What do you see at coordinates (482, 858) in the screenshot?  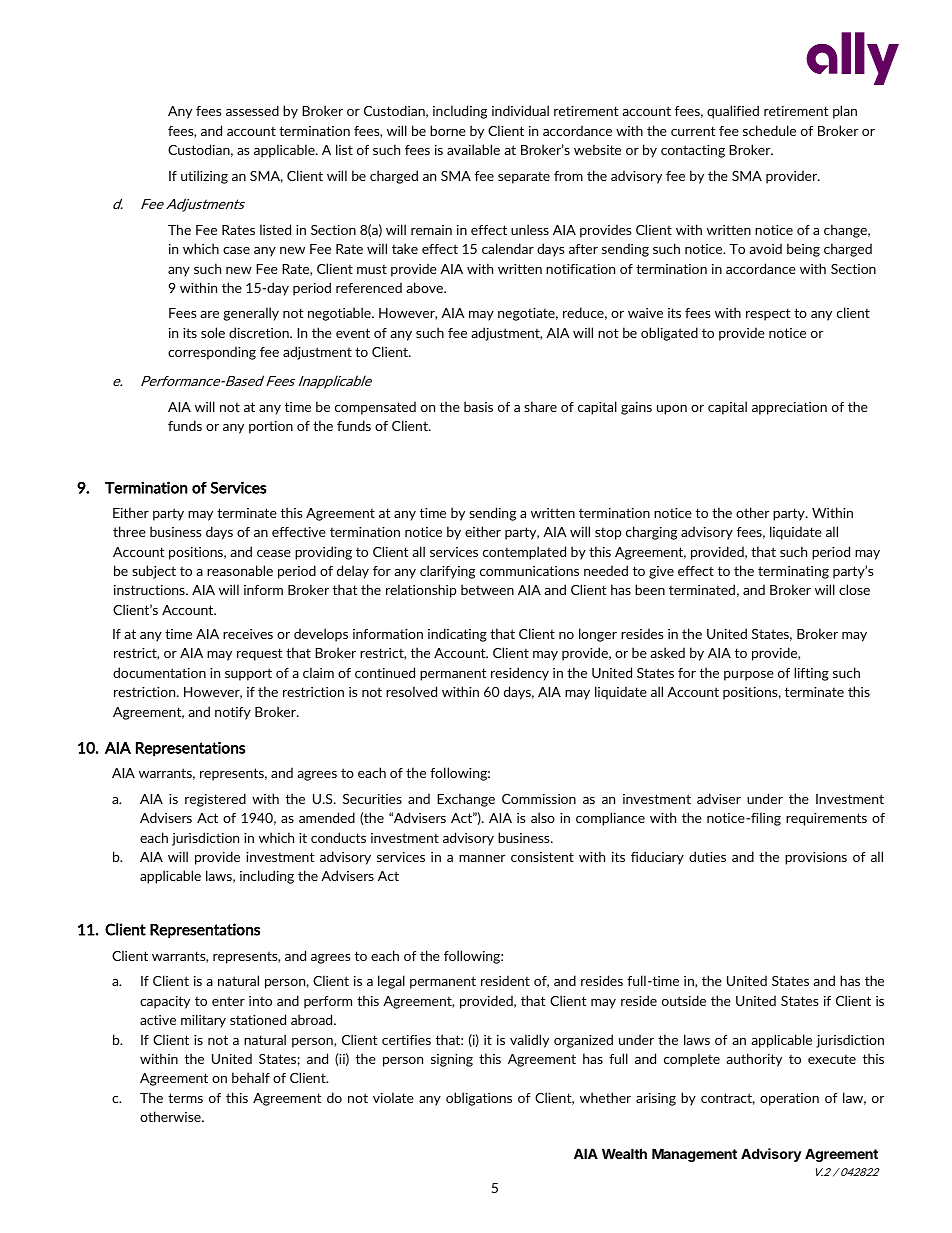 I see `manner` at bounding box center [482, 858].
